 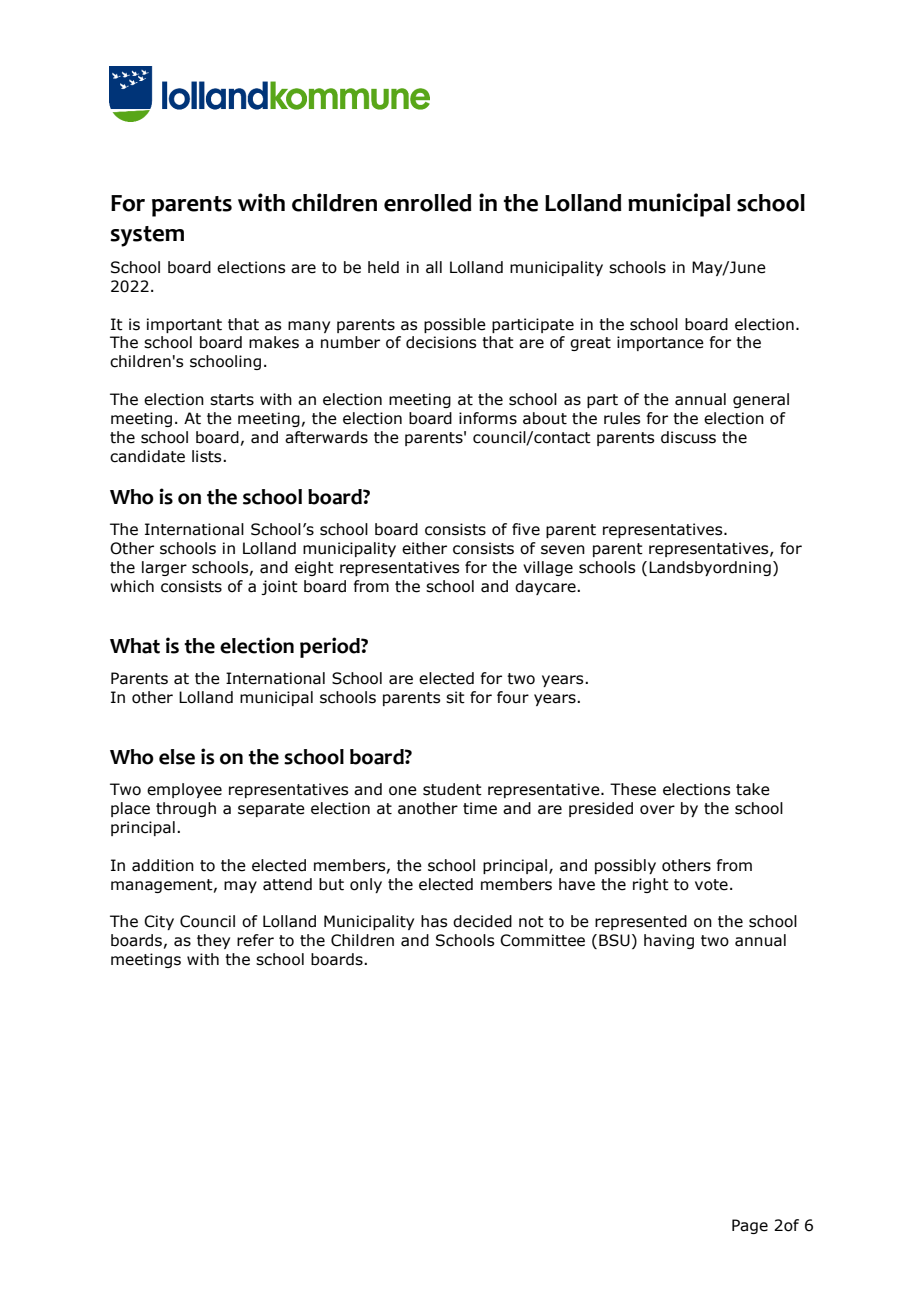 What do you see at coordinates (427, 203) in the document?
I see `enrolled` at bounding box center [427, 203].
